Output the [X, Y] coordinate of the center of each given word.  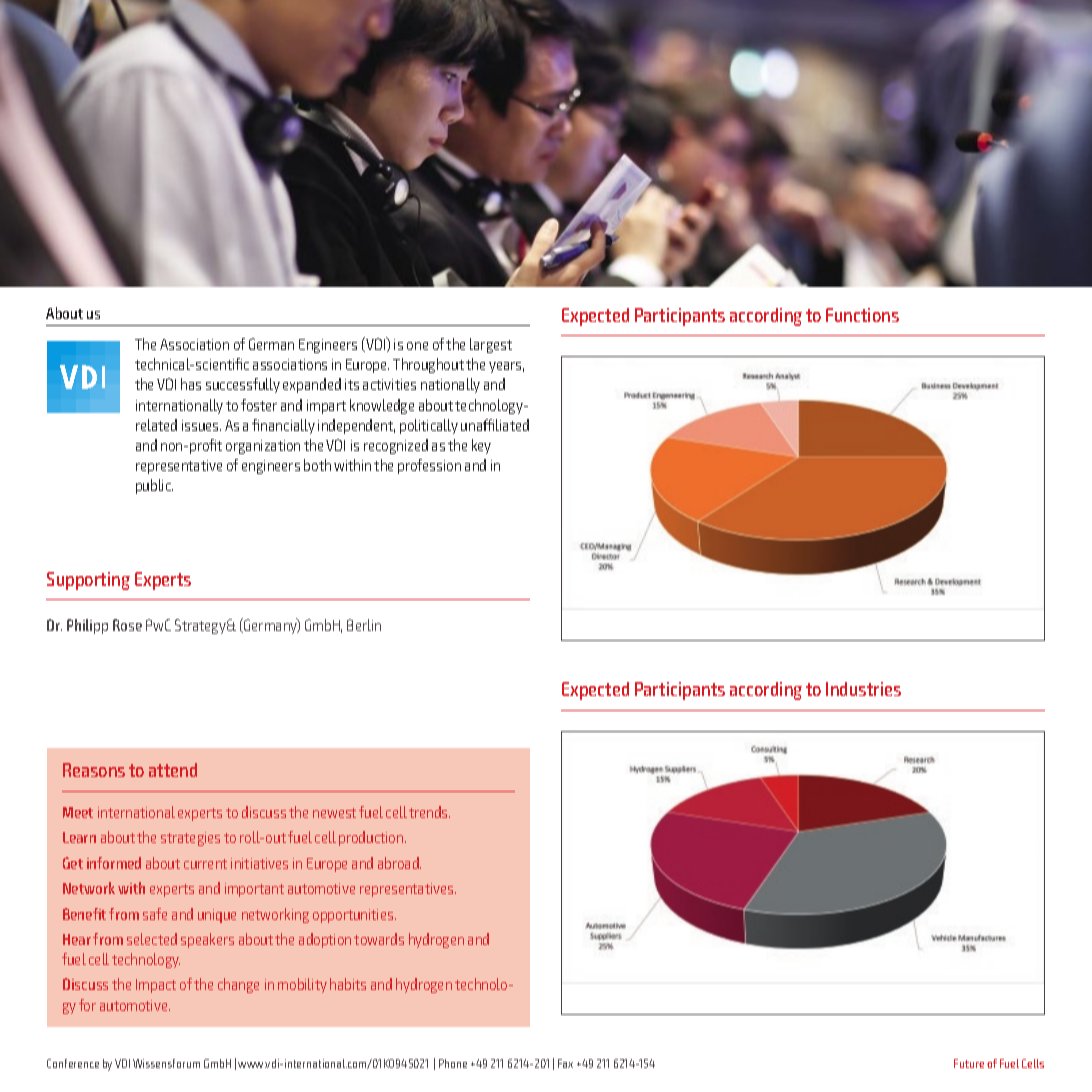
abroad [399, 863]
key [481, 446]
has [191, 384]
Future [969, 1063]
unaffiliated [495, 425]
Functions [862, 315]
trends [429, 812]
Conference [73, 1063]
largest [491, 345]
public [154, 486]
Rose [127, 625]
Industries [863, 689]
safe [155, 914]
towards [379, 939]
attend [173, 770]
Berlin [364, 625]
